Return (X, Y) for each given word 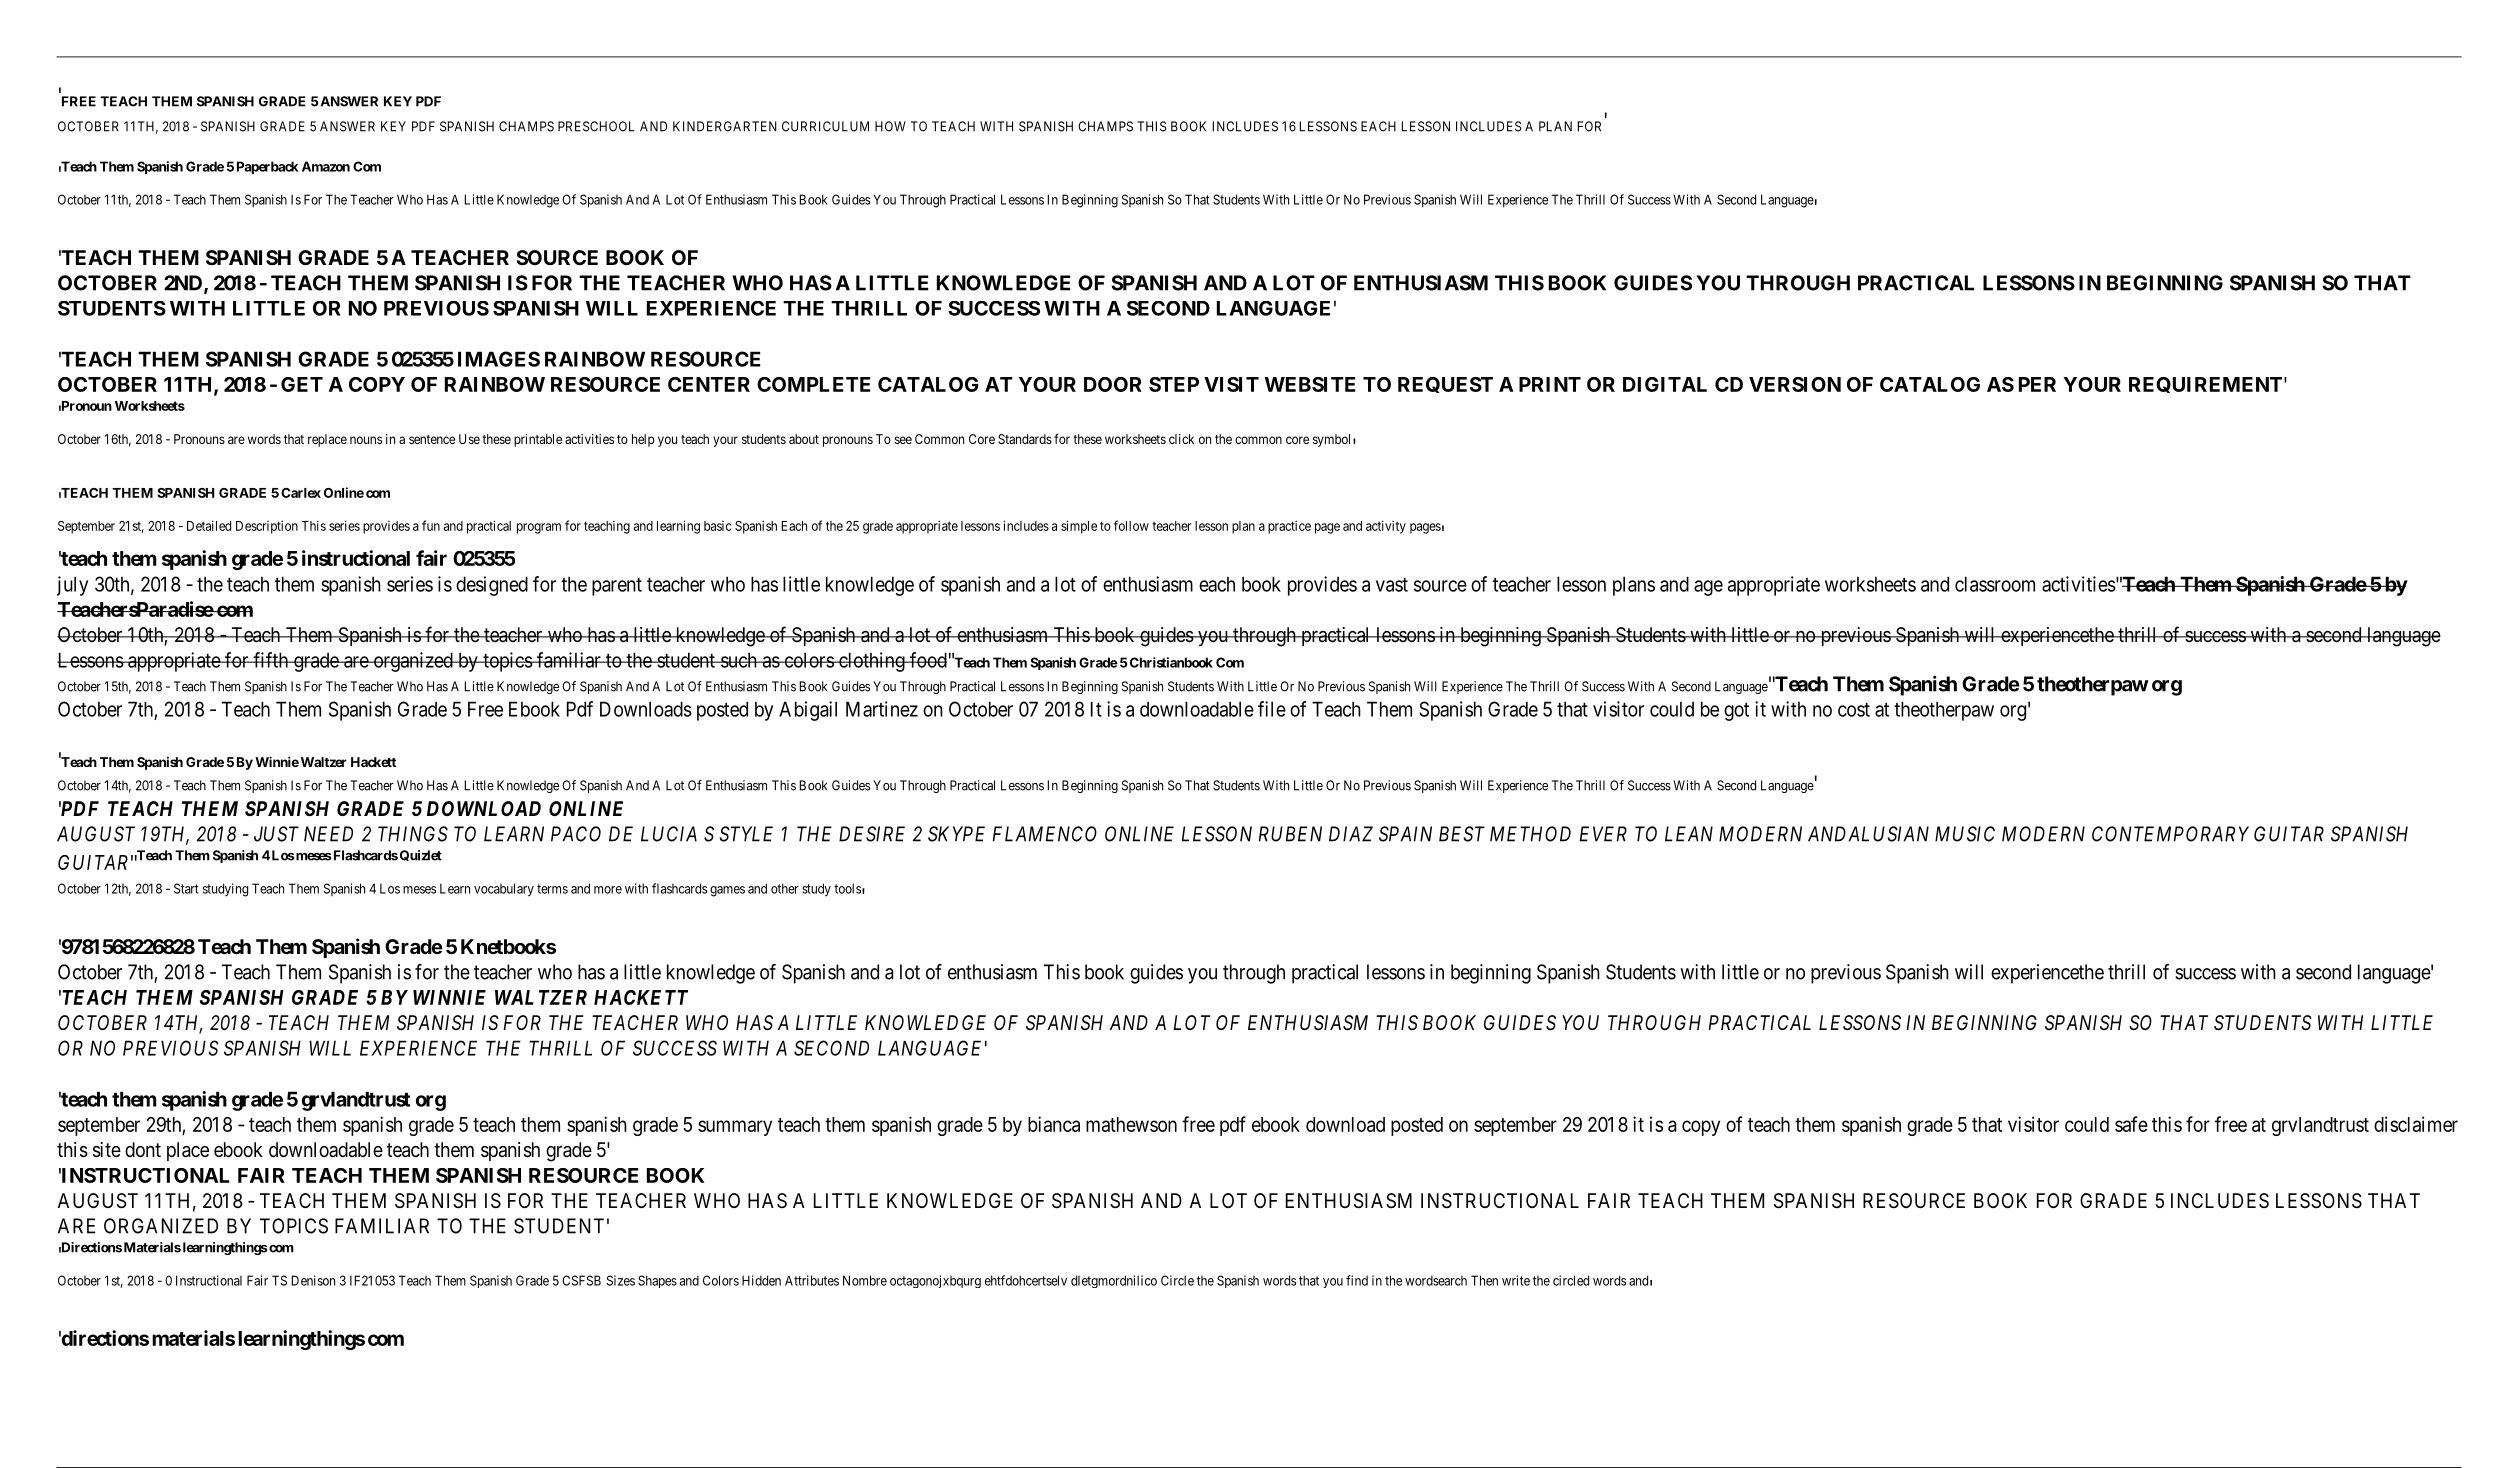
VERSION (1795, 384)
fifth (271, 660)
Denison (313, 1280)
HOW (890, 126)
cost (1854, 710)
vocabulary (504, 890)
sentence (432, 439)
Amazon (326, 166)
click (1181, 439)
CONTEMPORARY (2170, 834)
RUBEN (1290, 834)
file (1272, 709)
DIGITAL (1665, 384)
